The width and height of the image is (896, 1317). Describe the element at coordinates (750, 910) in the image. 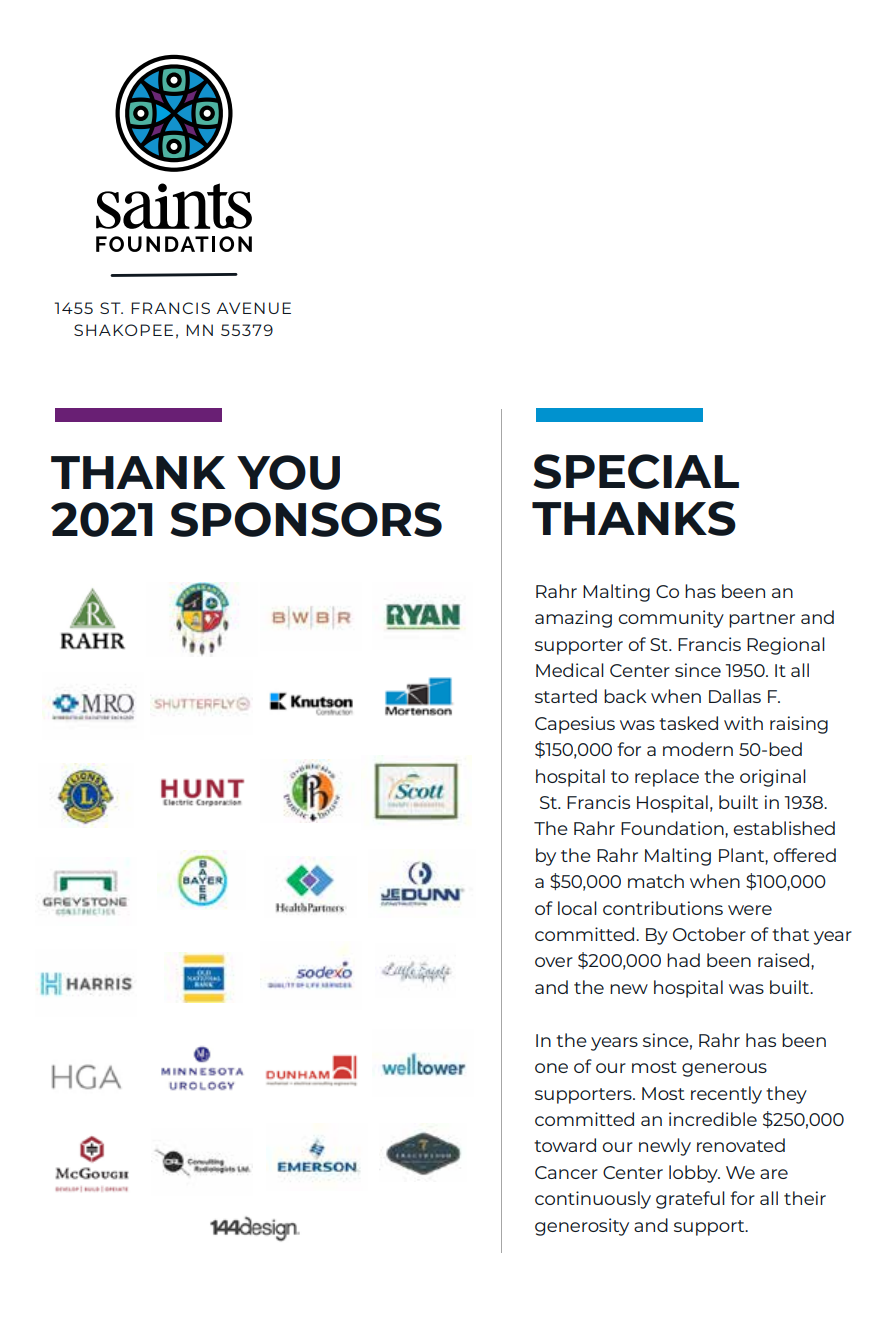

I see `were` at that location.
